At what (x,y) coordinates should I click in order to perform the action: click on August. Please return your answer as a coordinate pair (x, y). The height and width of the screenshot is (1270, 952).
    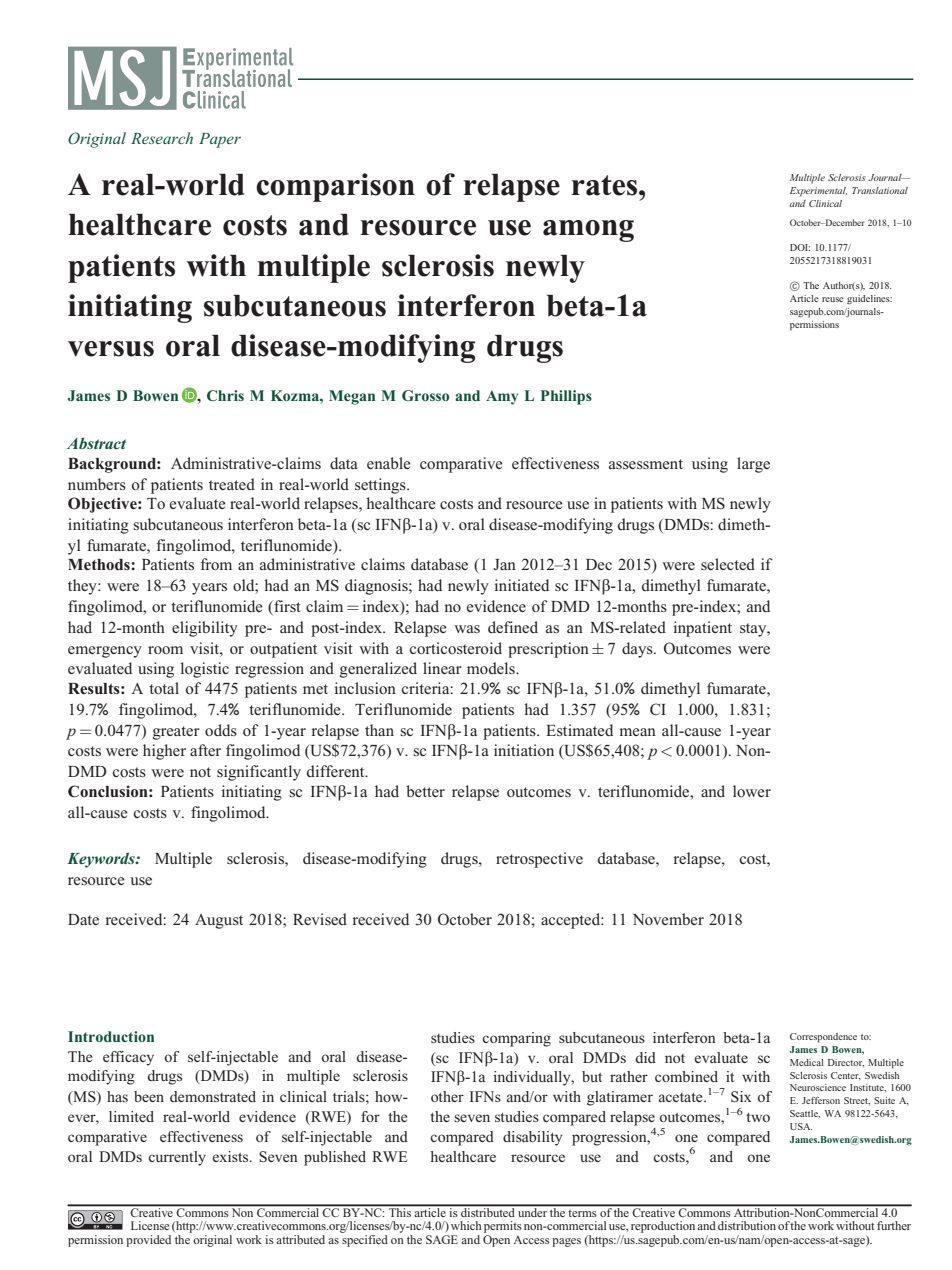
    Looking at the image, I should click on (219, 921).
